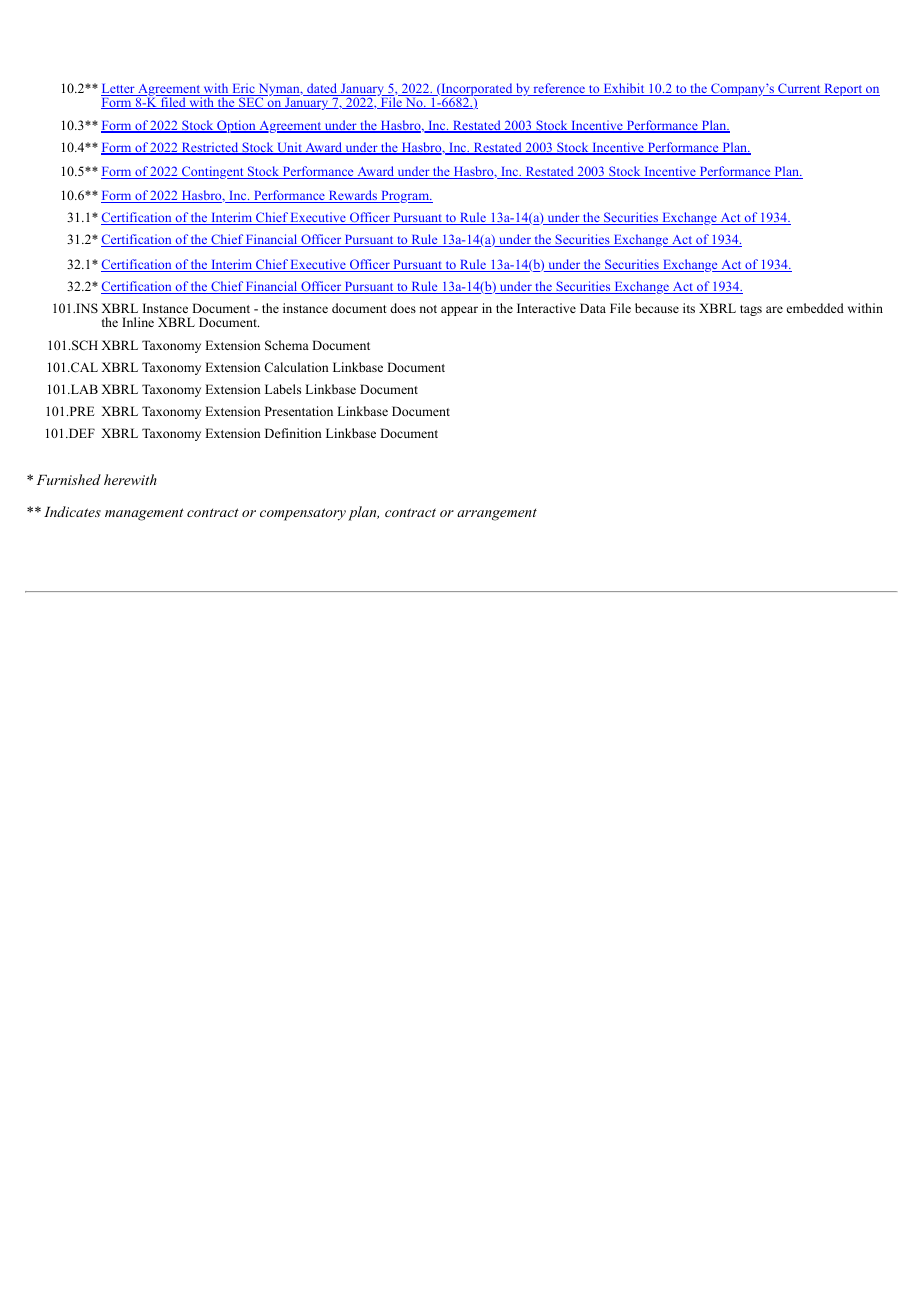 The height and width of the image is (1308, 924). What do you see at coordinates (477, 91) in the image?
I see `Incorporated` at bounding box center [477, 91].
